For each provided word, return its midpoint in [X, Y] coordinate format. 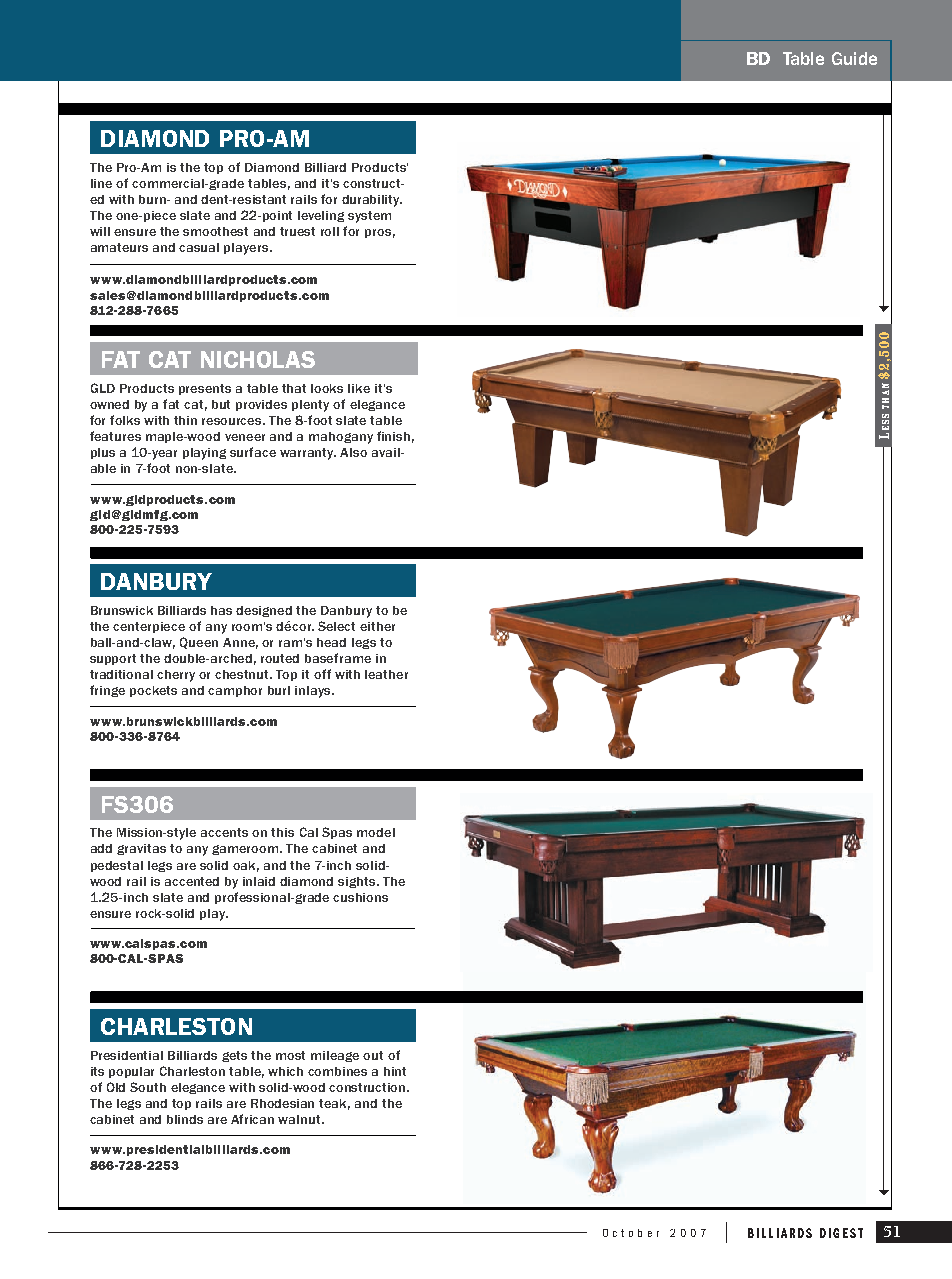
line [101, 183]
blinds [185, 1119]
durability [372, 201]
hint [395, 1071]
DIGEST [841, 1233]
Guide [854, 58]
